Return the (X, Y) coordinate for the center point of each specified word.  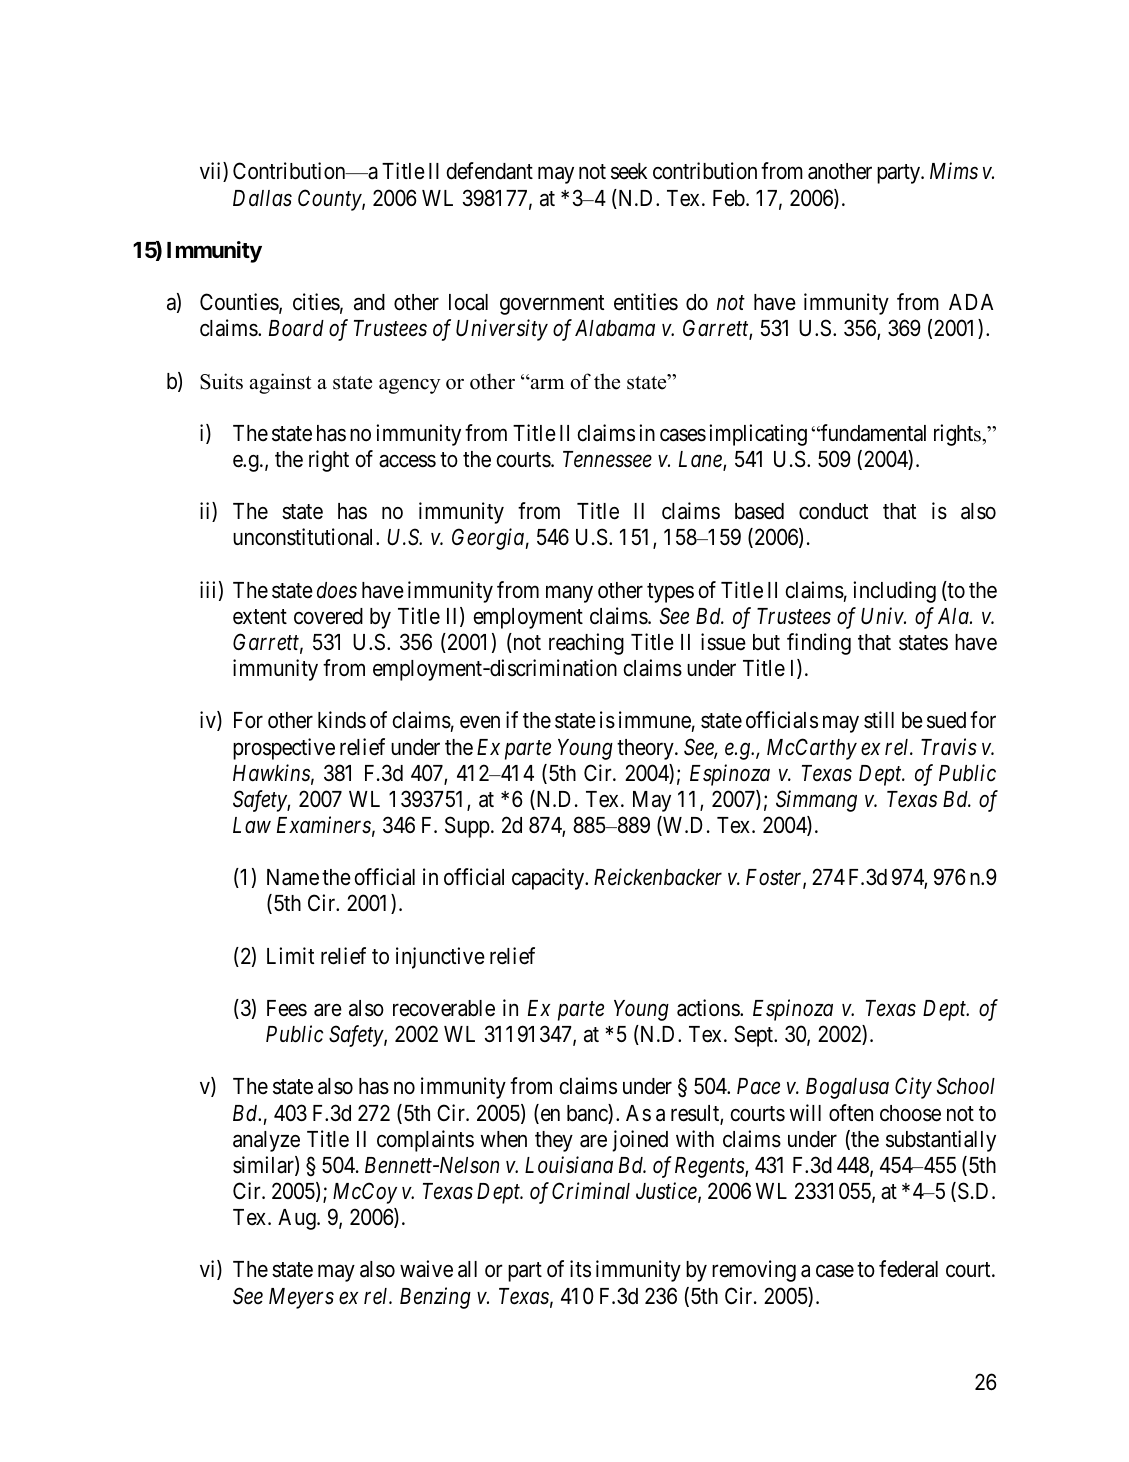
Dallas (262, 198)
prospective (284, 749)
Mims (954, 171)
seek (629, 171)
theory (646, 749)
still (879, 720)
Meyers (301, 1298)
